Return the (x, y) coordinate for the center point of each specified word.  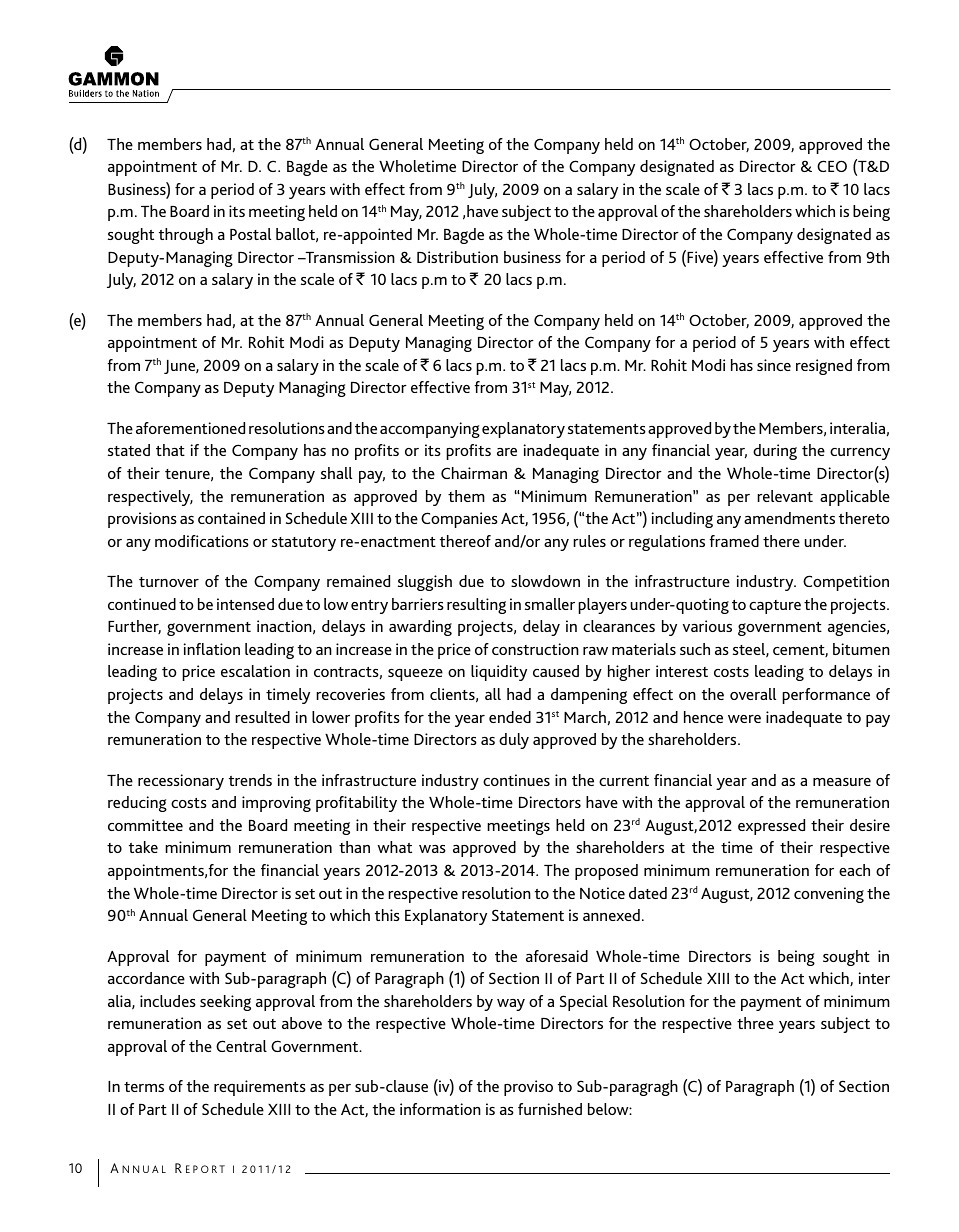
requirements (260, 1088)
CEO (832, 166)
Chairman (474, 473)
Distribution (457, 257)
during (775, 452)
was (432, 849)
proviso (528, 1088)
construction (535, 649)
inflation (212, 649)
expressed (771, 827)
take (143, 847)
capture (775, 607)
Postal (250, 234)
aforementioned (190, 428)
